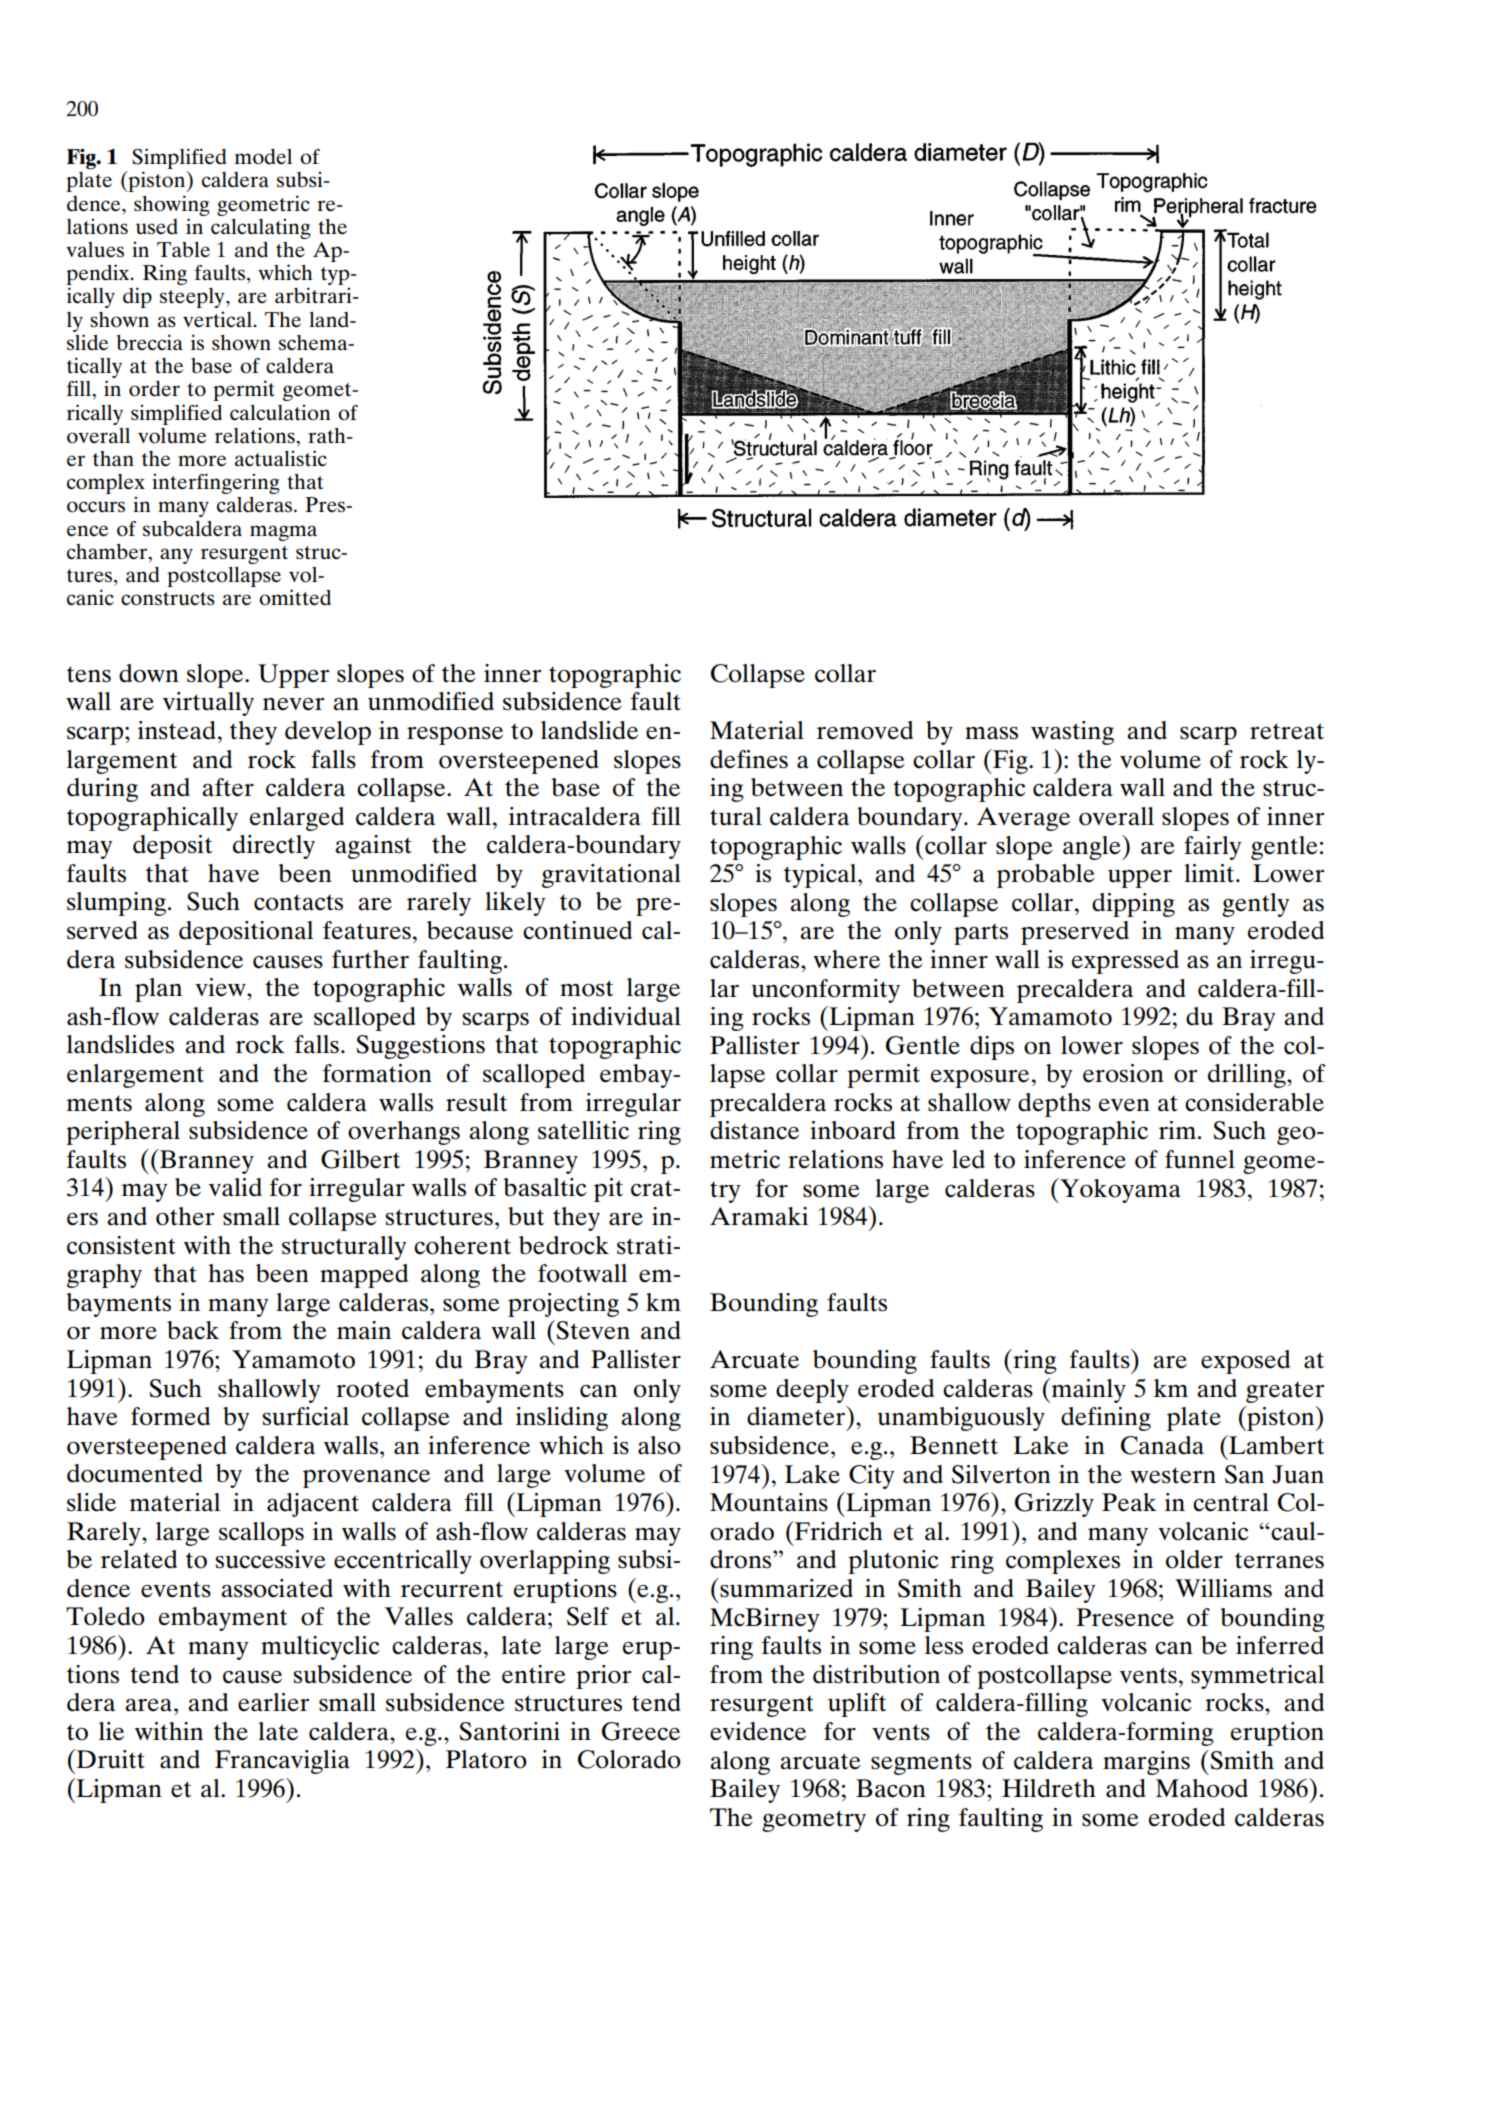 This page has width=1500, height=2122. What do you see at coordinates (641, 1731) in the page?
I see `Greece` at bounding box center [641, 1731].
